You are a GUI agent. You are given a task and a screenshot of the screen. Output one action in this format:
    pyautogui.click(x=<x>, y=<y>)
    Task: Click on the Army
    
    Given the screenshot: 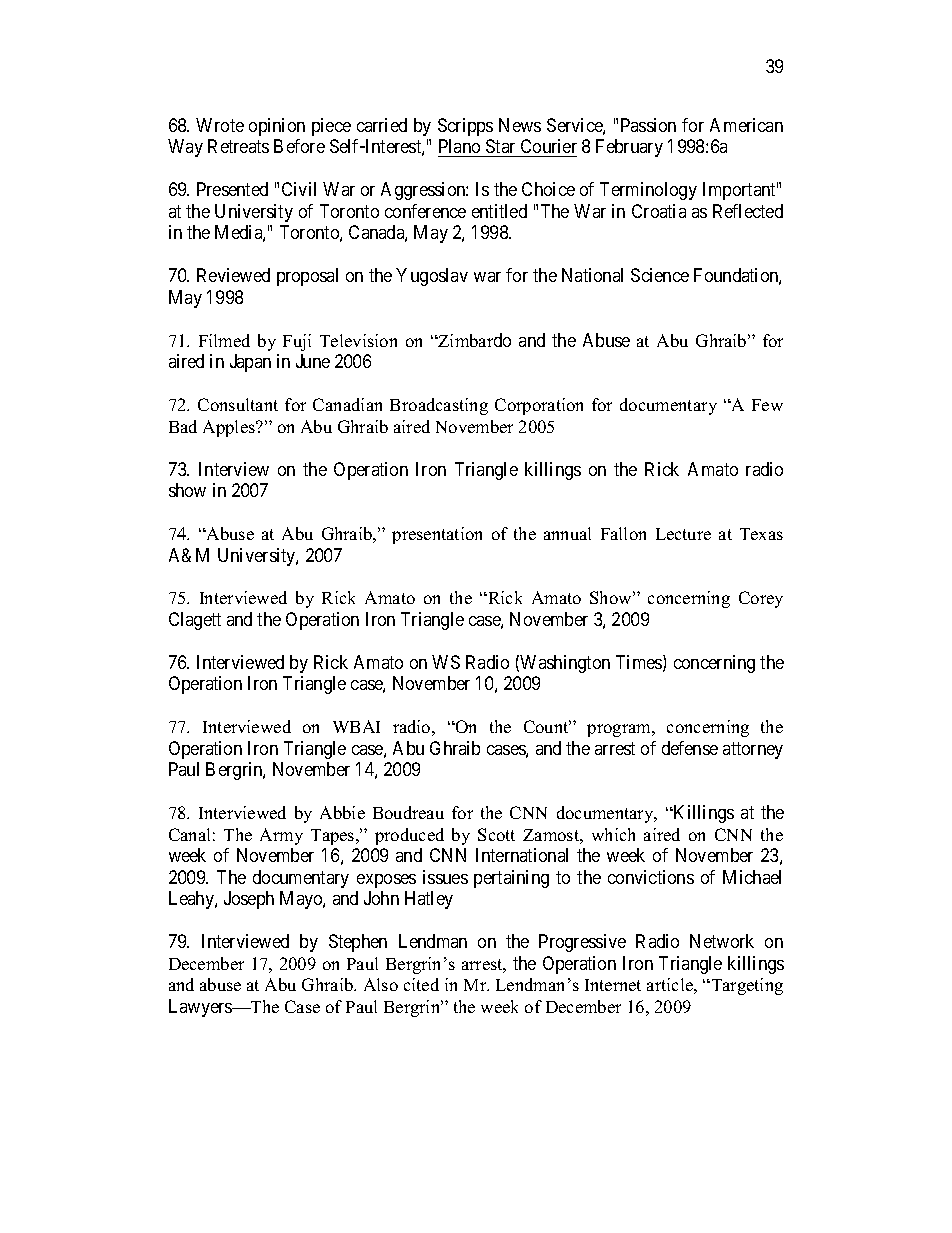 What is the action you would take?
    pyautogui.click(x=281, y=836)
